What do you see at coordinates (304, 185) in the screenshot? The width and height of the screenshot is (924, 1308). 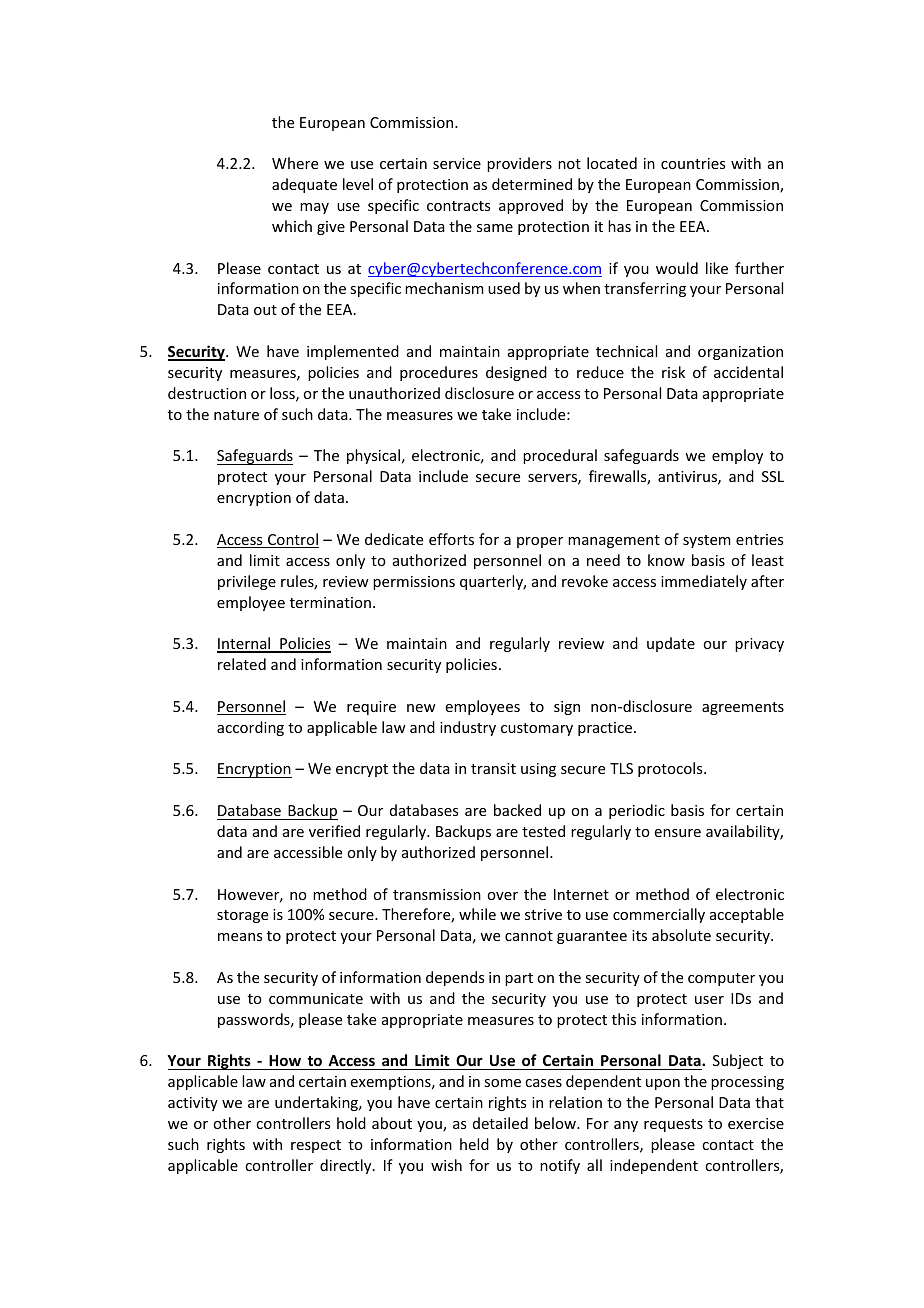 I see `adequate` at bounding box center [304, 185].
